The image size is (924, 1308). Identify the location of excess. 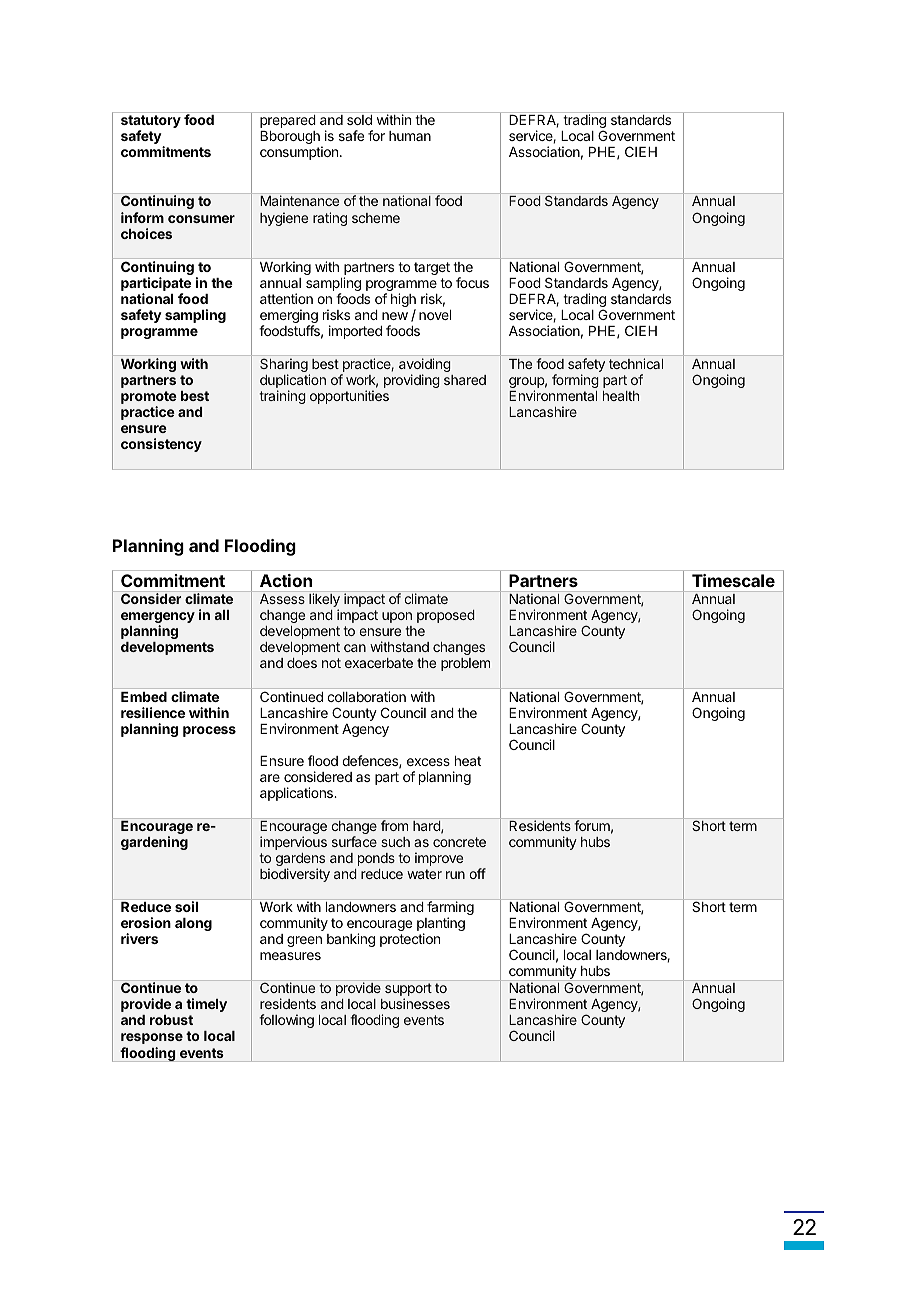
(428, 762).
